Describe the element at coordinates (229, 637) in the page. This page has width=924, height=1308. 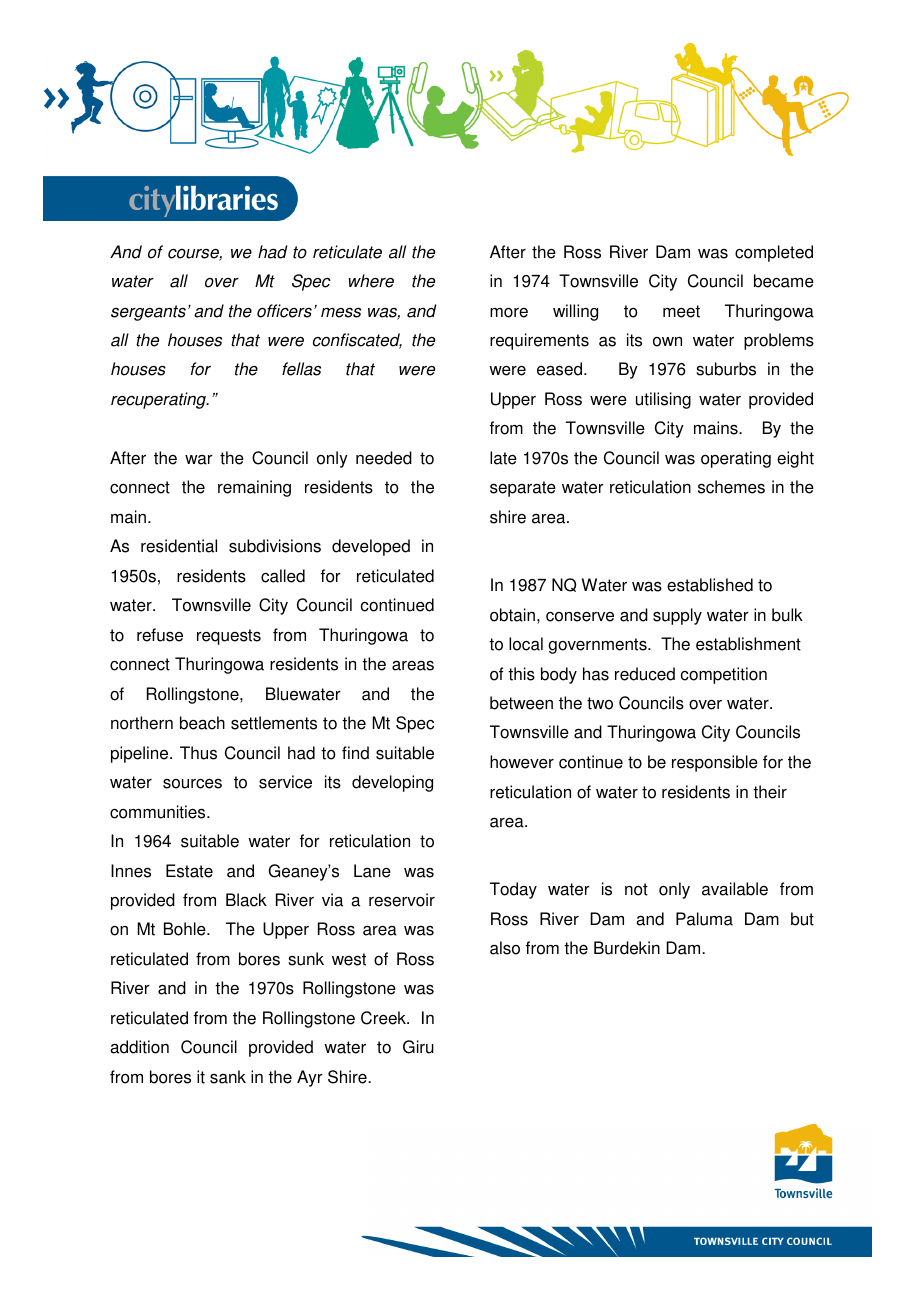
I see `requests` at that location.
